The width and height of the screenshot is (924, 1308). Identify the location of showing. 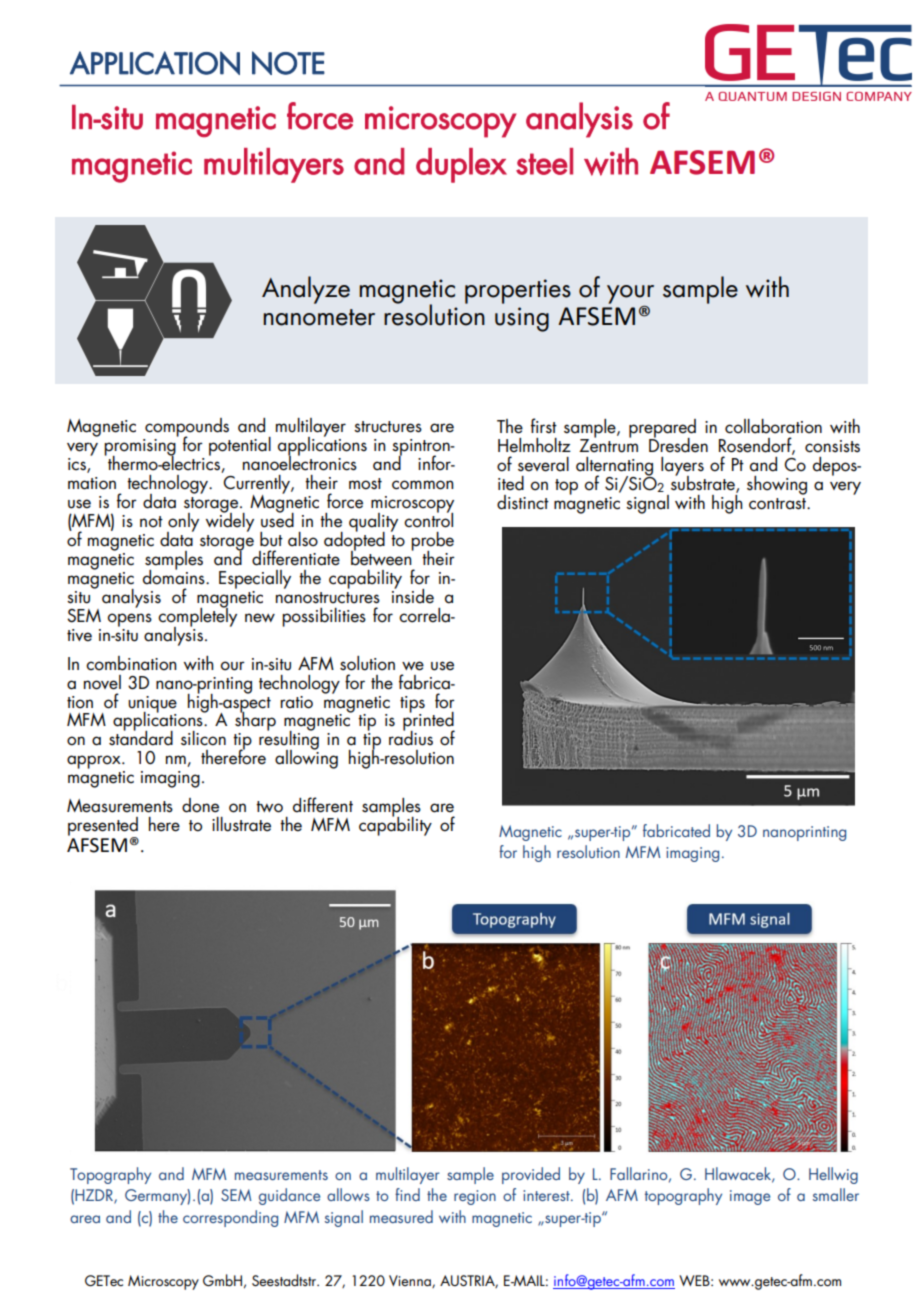
(777, 485).
